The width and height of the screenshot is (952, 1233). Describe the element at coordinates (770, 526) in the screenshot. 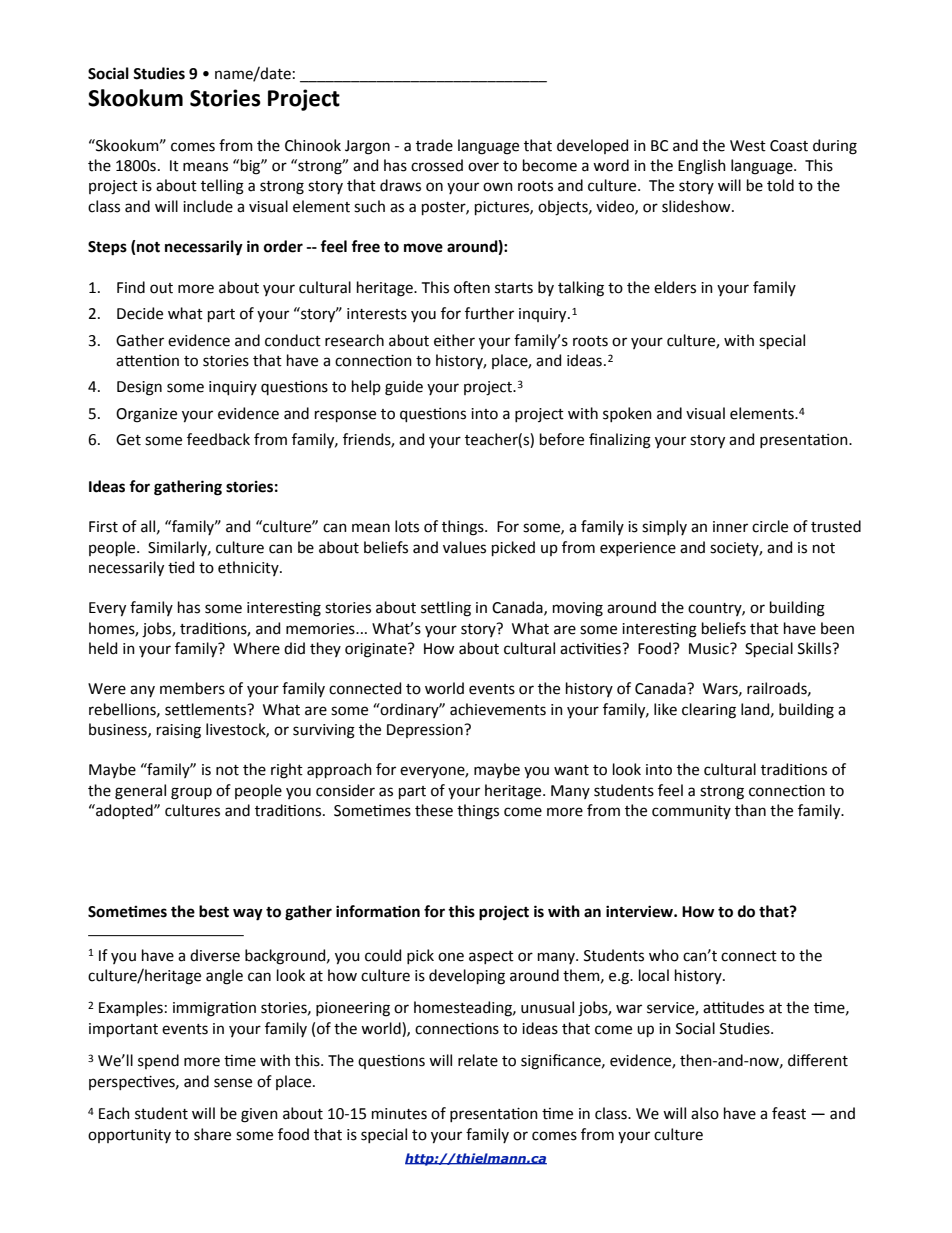

I see `circle` at that location.
